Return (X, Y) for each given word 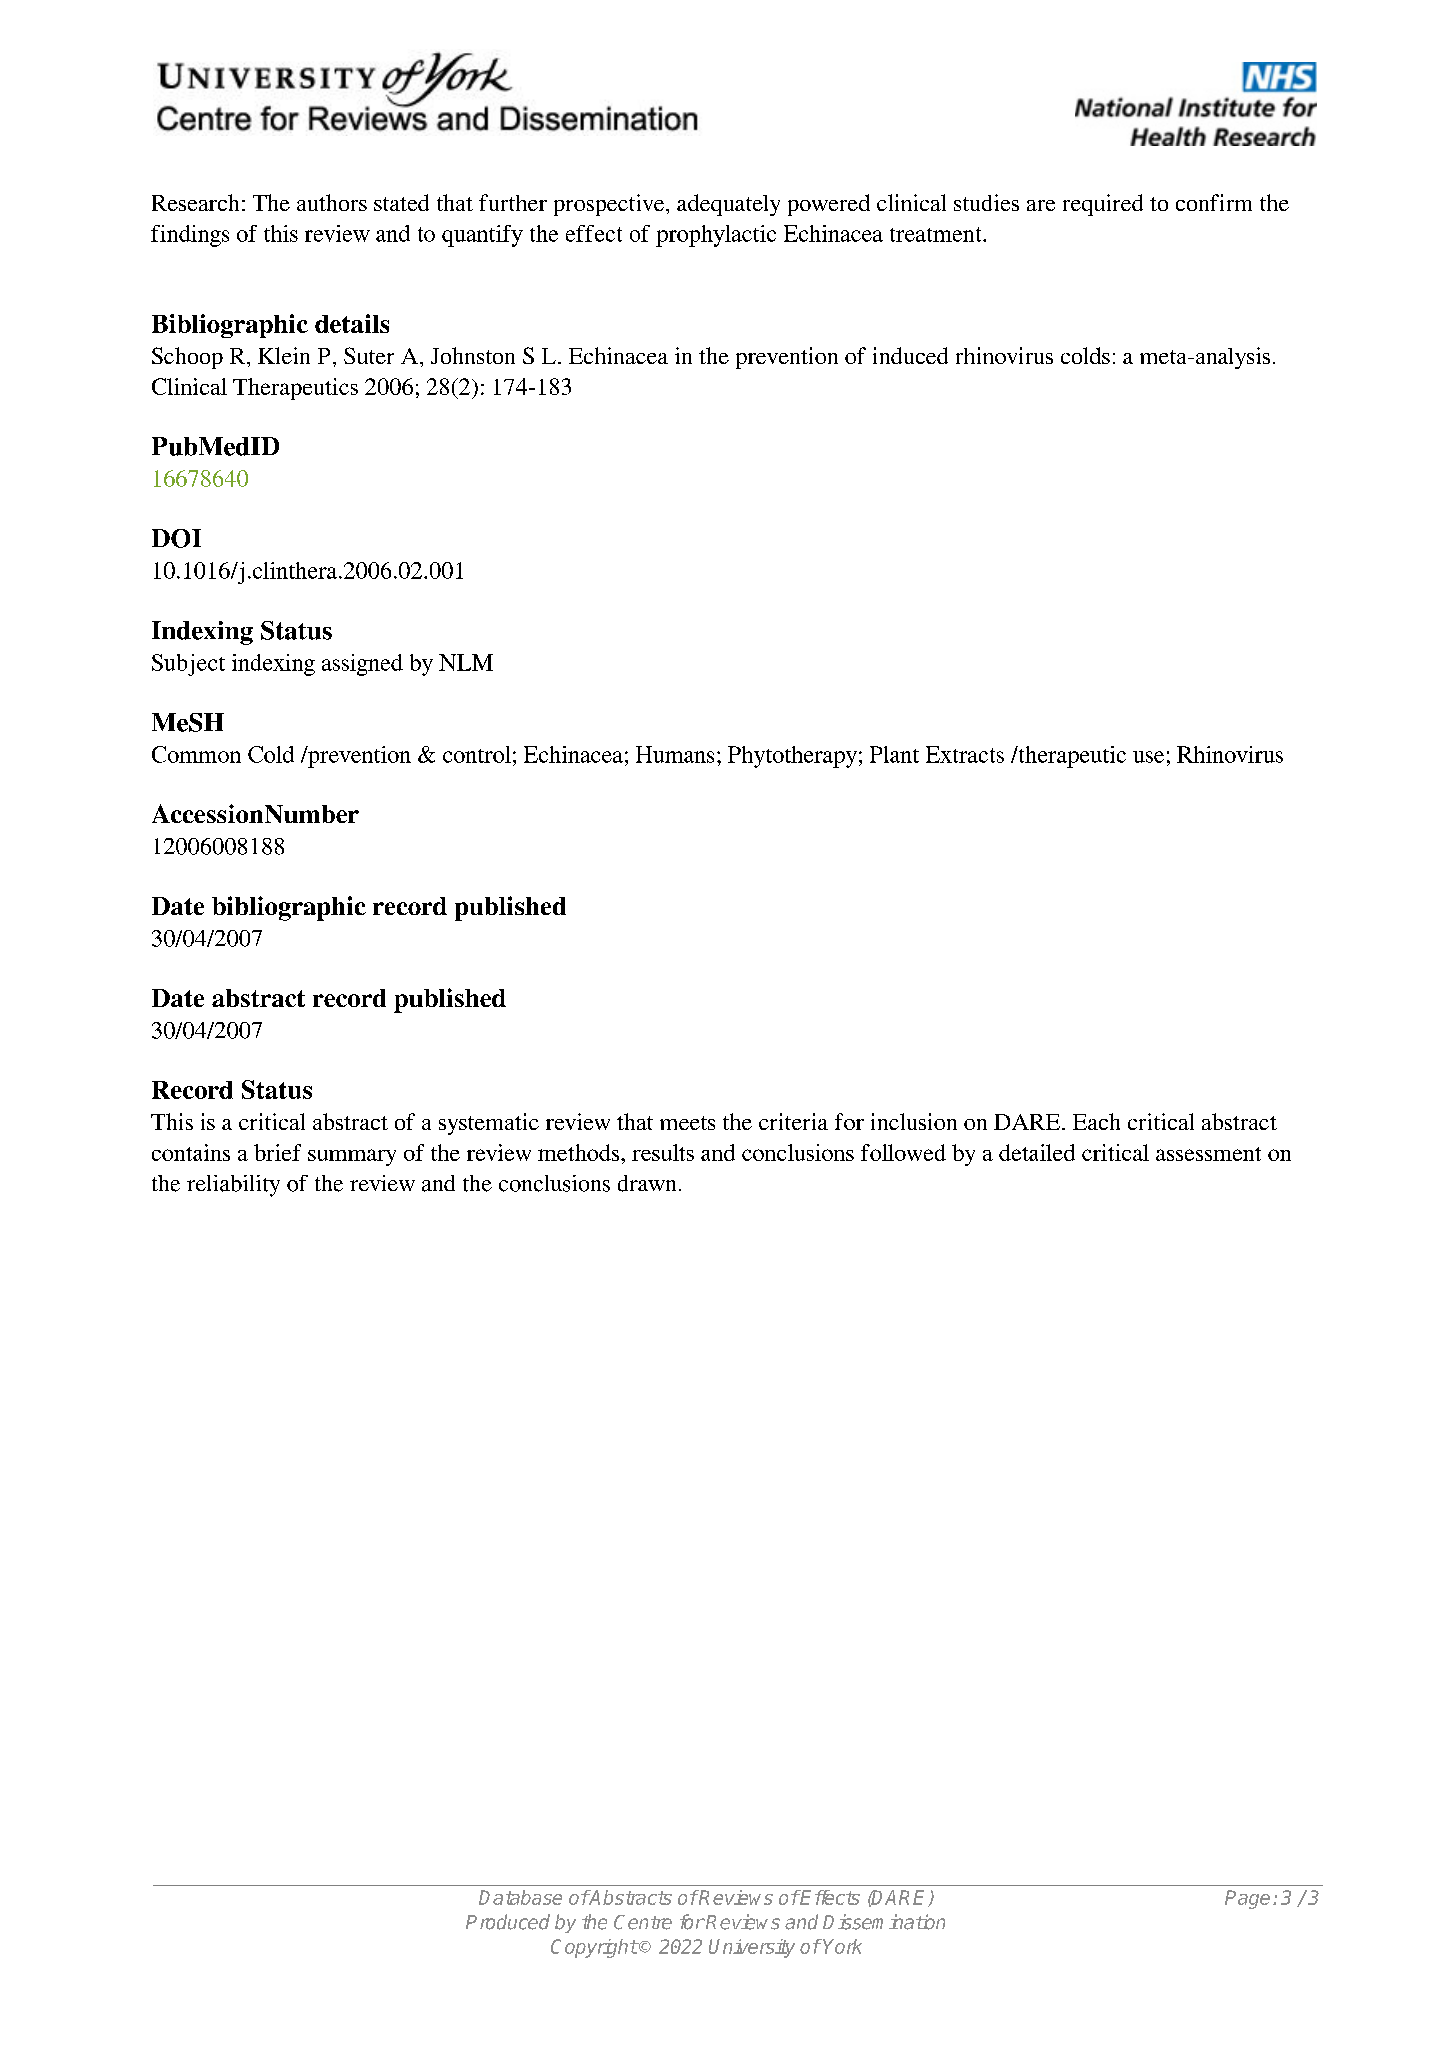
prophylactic (716, 236)
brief (277, 1152)
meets (687, 1123)
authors (332, 202)
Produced (508, 1922)
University (752, 1948)
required (1103, 205)
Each (1096, 1121)
